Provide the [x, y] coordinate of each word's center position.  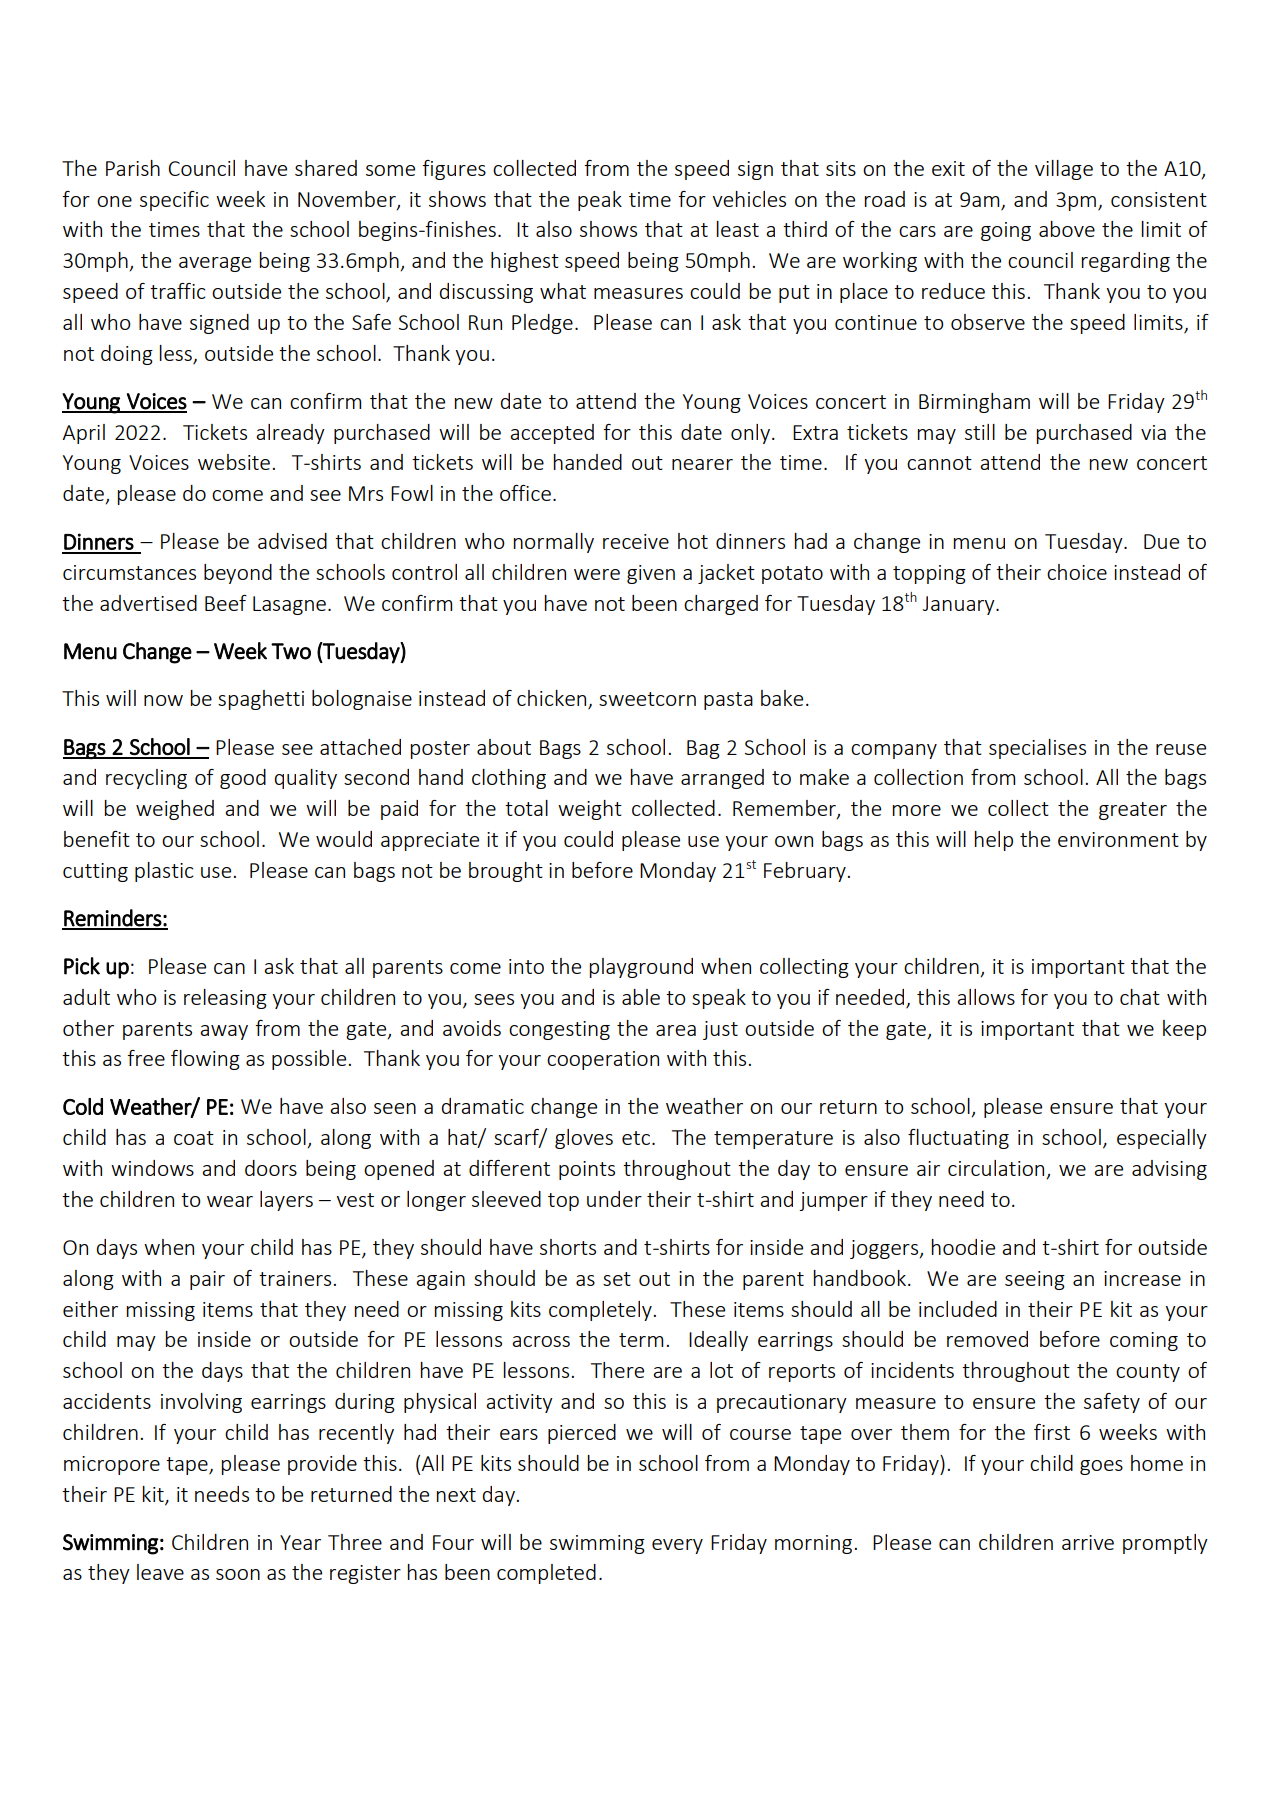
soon [238, 1574]
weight [590, 810]
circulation [997, 1169]
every [677, 1546]
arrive [1088, 1542]
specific [174, 201]
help [993, 841]
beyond [238, 574]
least [737, 229]
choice [1077, 572]
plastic [164, 872]
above [1067, 229]
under [614, 1199]
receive [636, 541]
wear [230, 1201]
